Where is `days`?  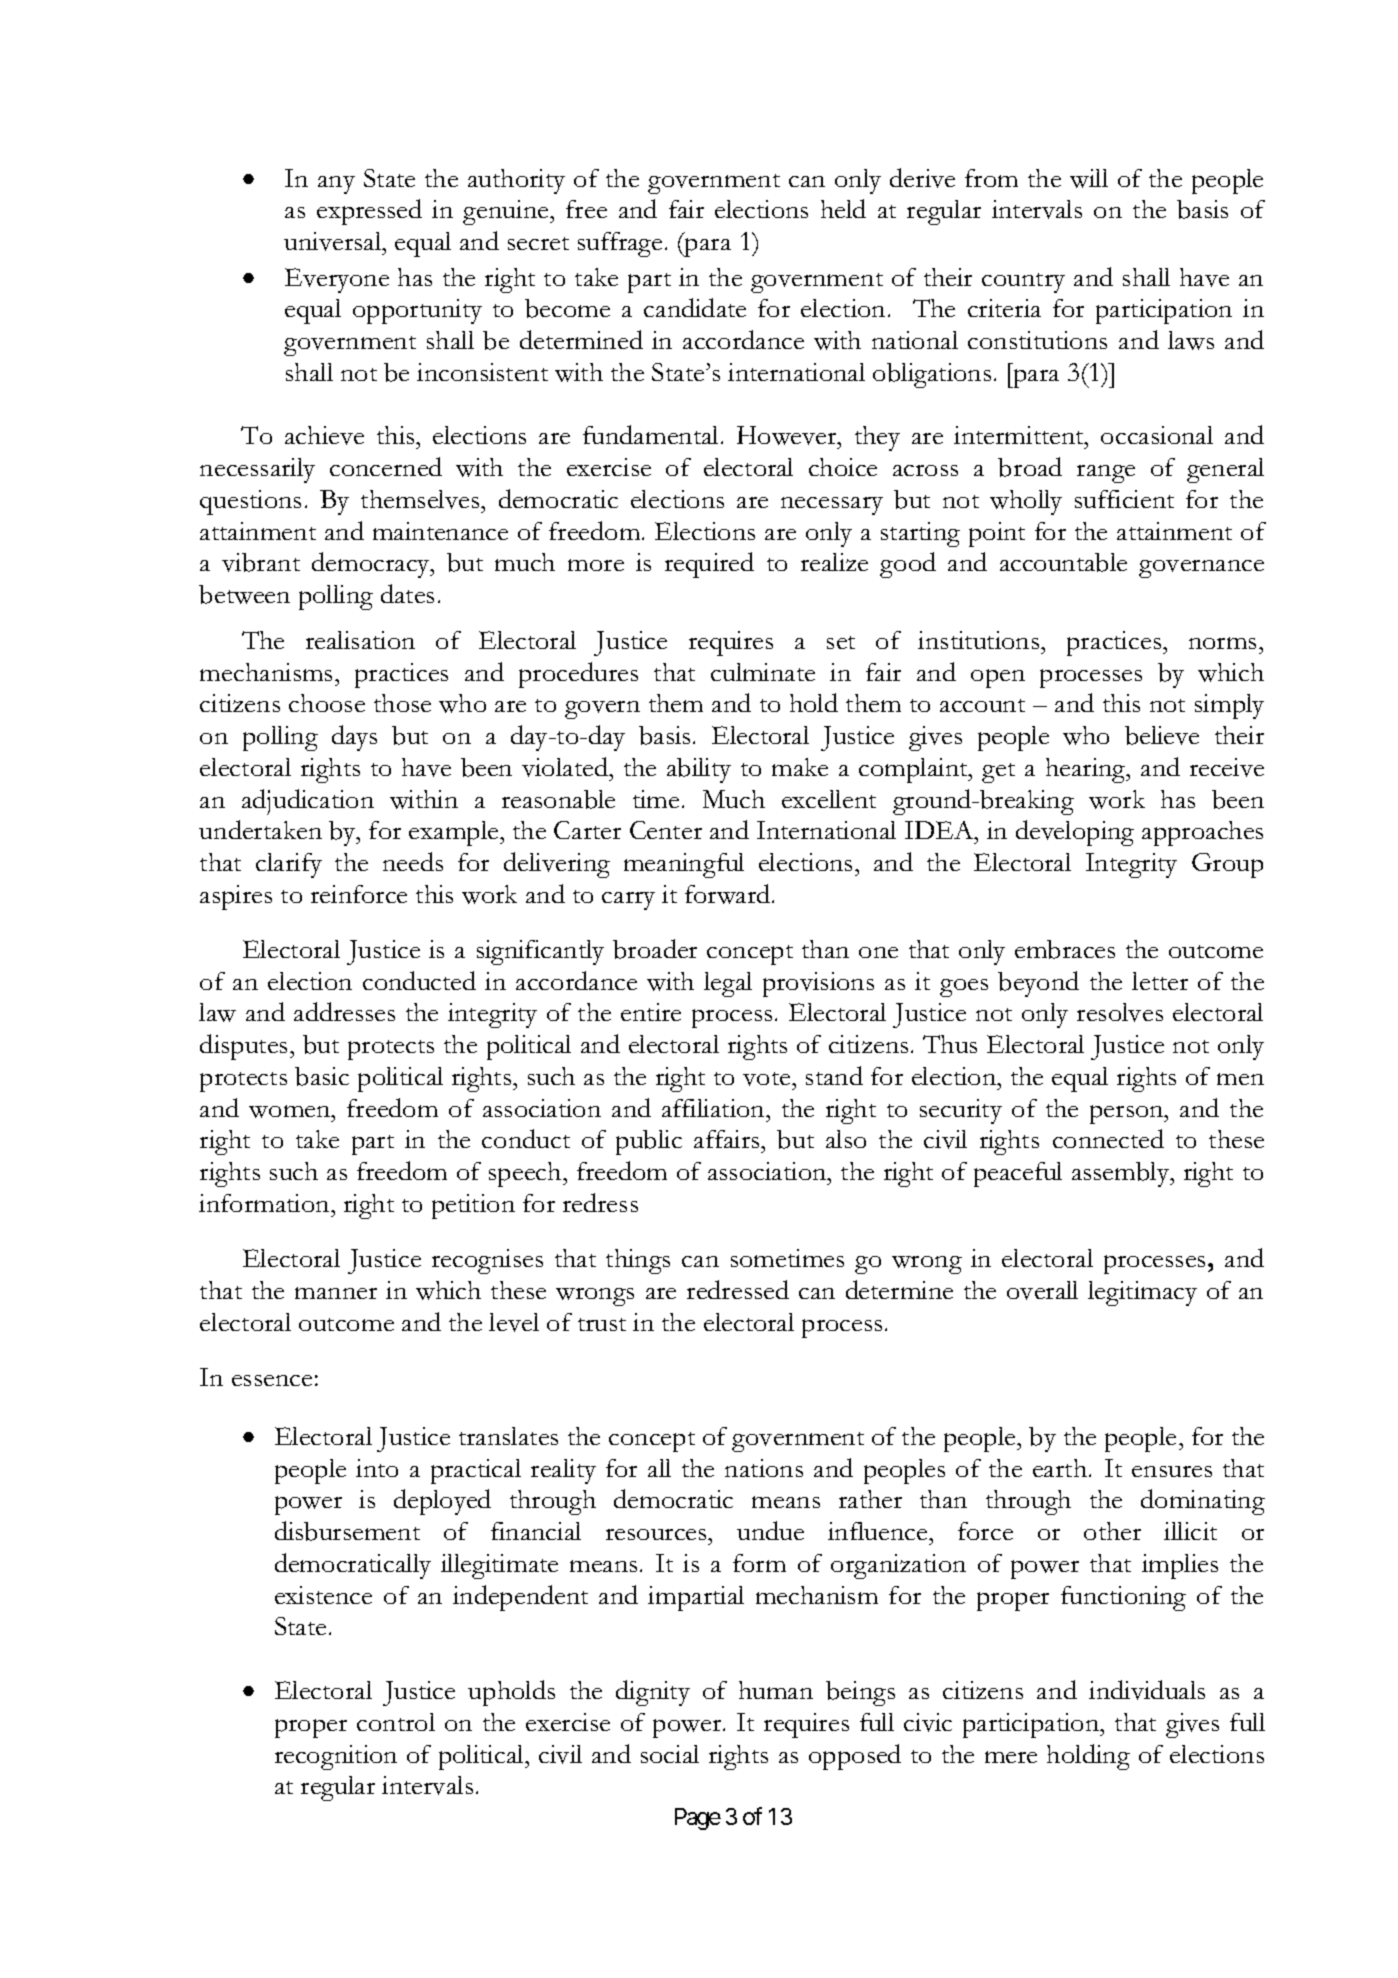 days is located at coordinates (354, 738).
